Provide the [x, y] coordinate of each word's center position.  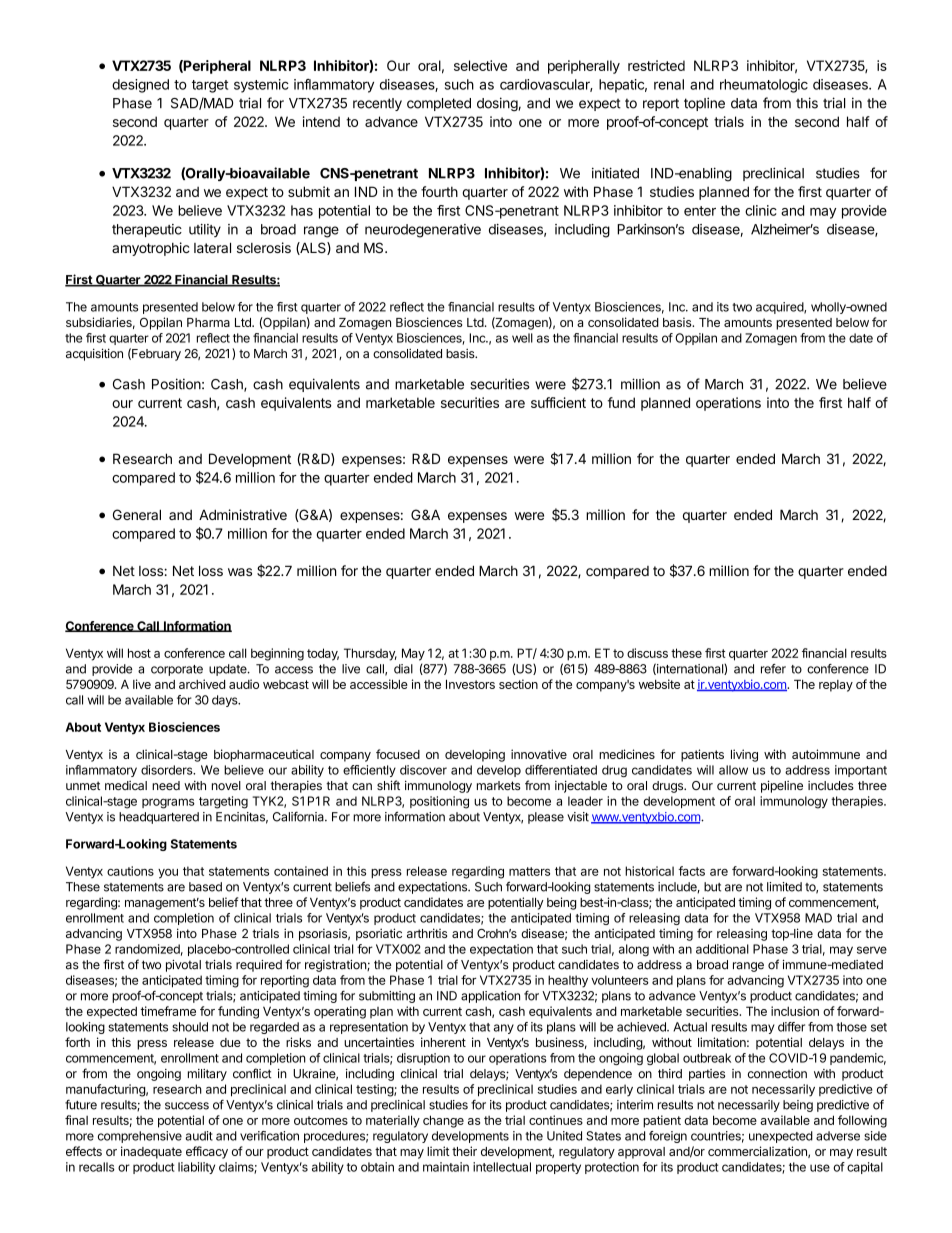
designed [140, 86]
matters [529, 871]
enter [700, 211]
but [712, 887]
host [139, 653]
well [522, 338]
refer [773, 669]
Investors [470, 684]
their [464, 1151]
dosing [497, 104]
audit [199, 1136]
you [168, 874]
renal [669, 84]
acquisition [94, 354]
